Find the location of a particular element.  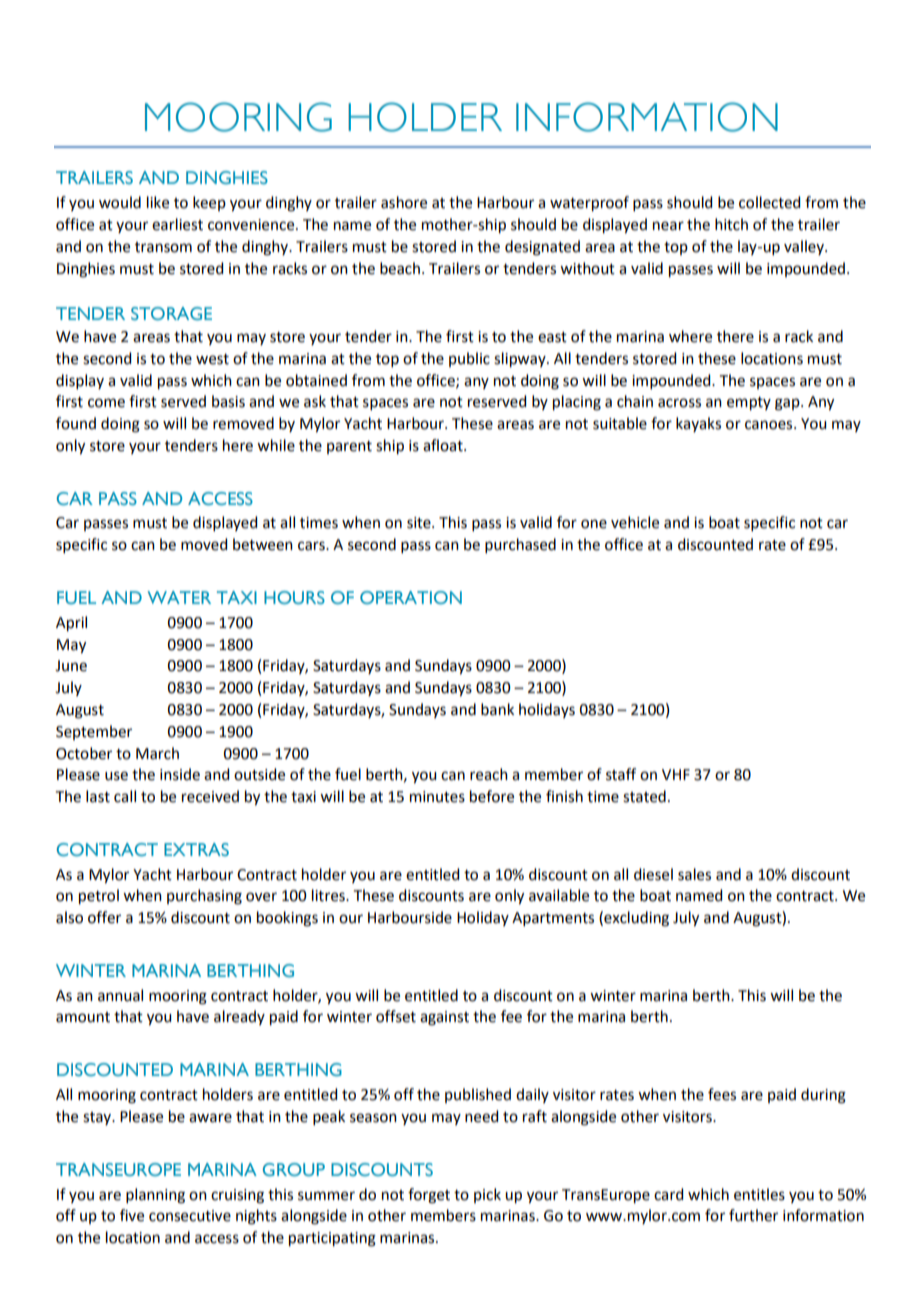

vehicle is located at coordinates (635, 522).
